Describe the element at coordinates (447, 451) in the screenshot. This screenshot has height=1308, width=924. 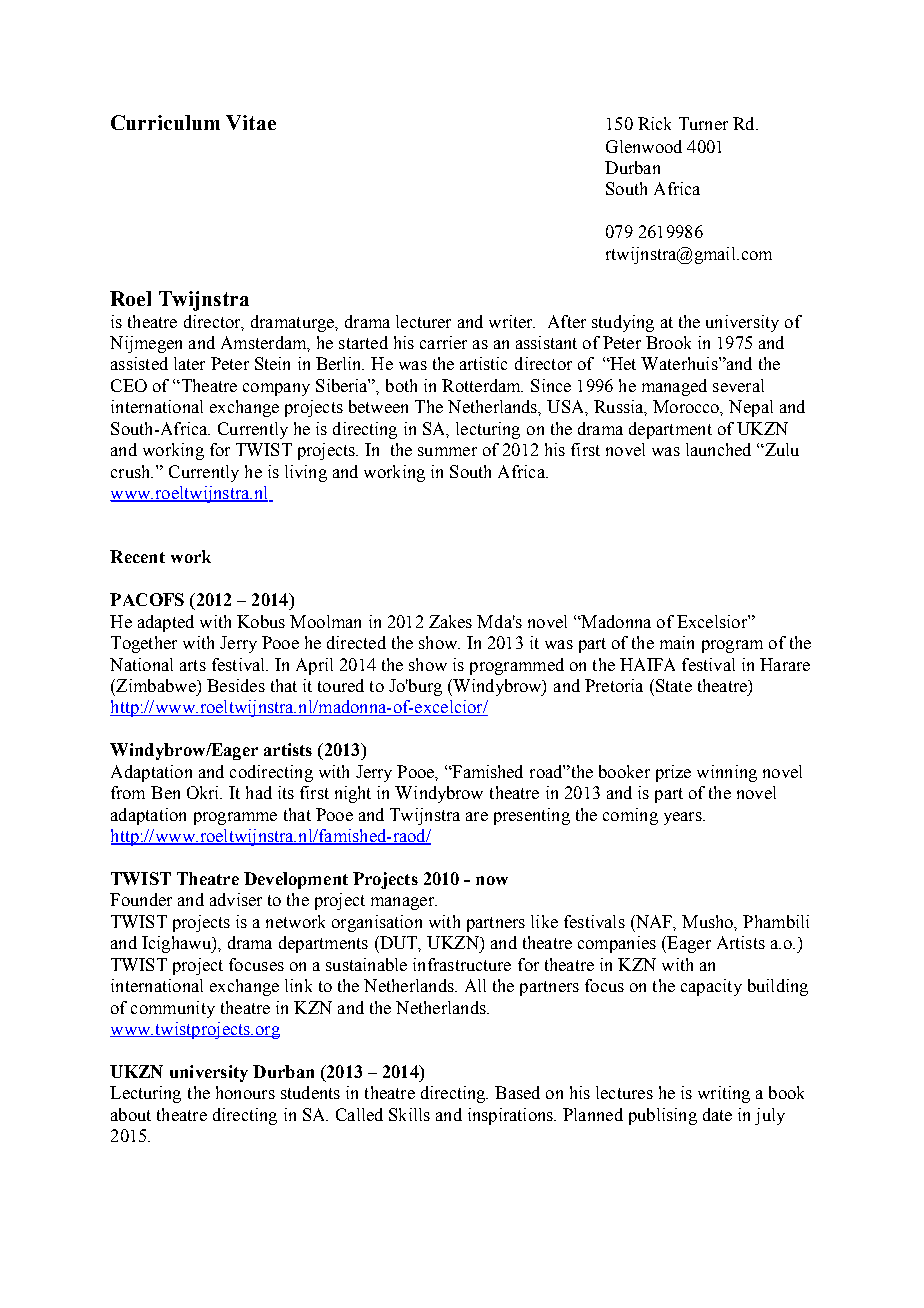
I see `summer` at that location.
